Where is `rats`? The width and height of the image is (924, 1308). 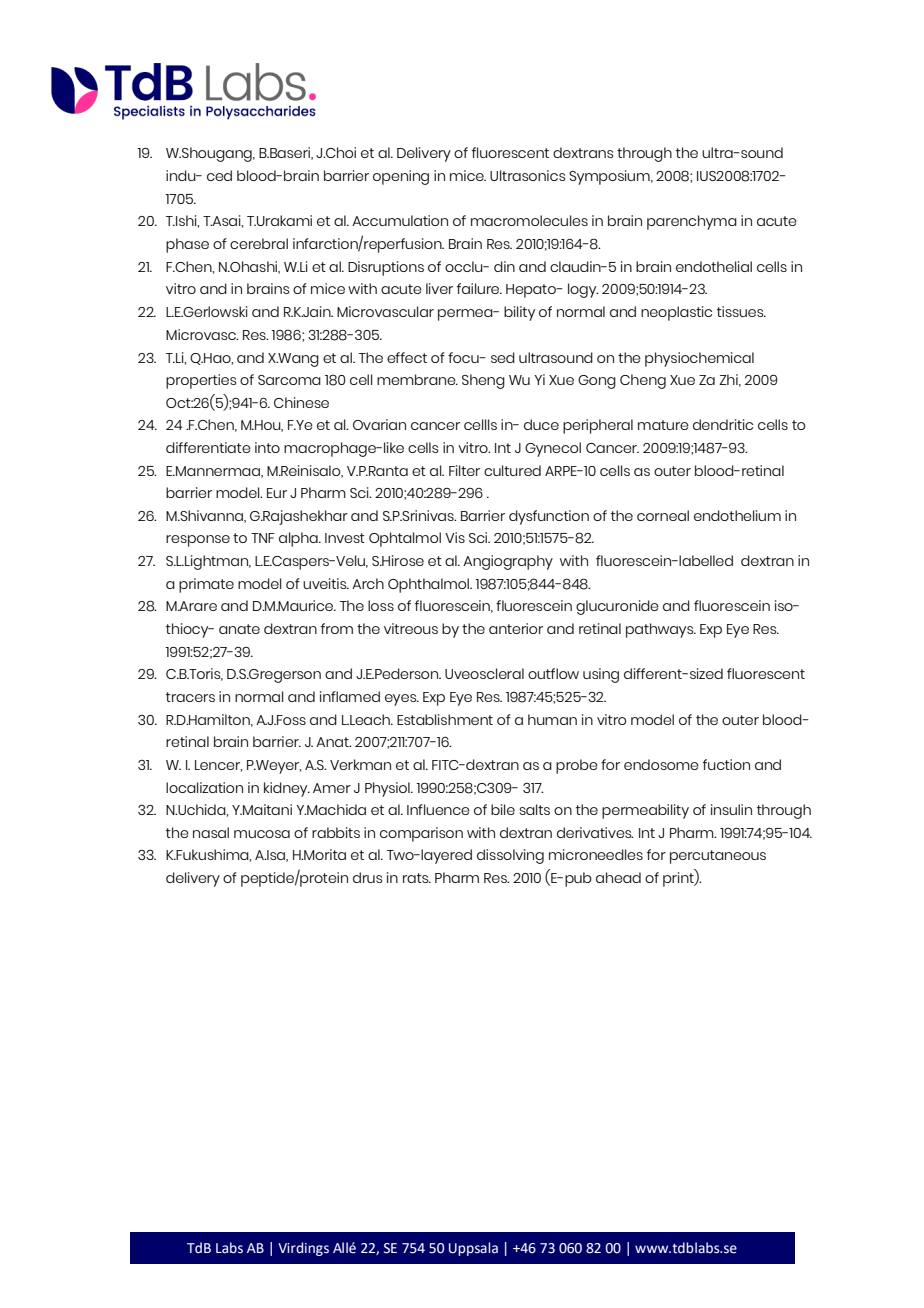
rats is located at coordinates (417, 878).
